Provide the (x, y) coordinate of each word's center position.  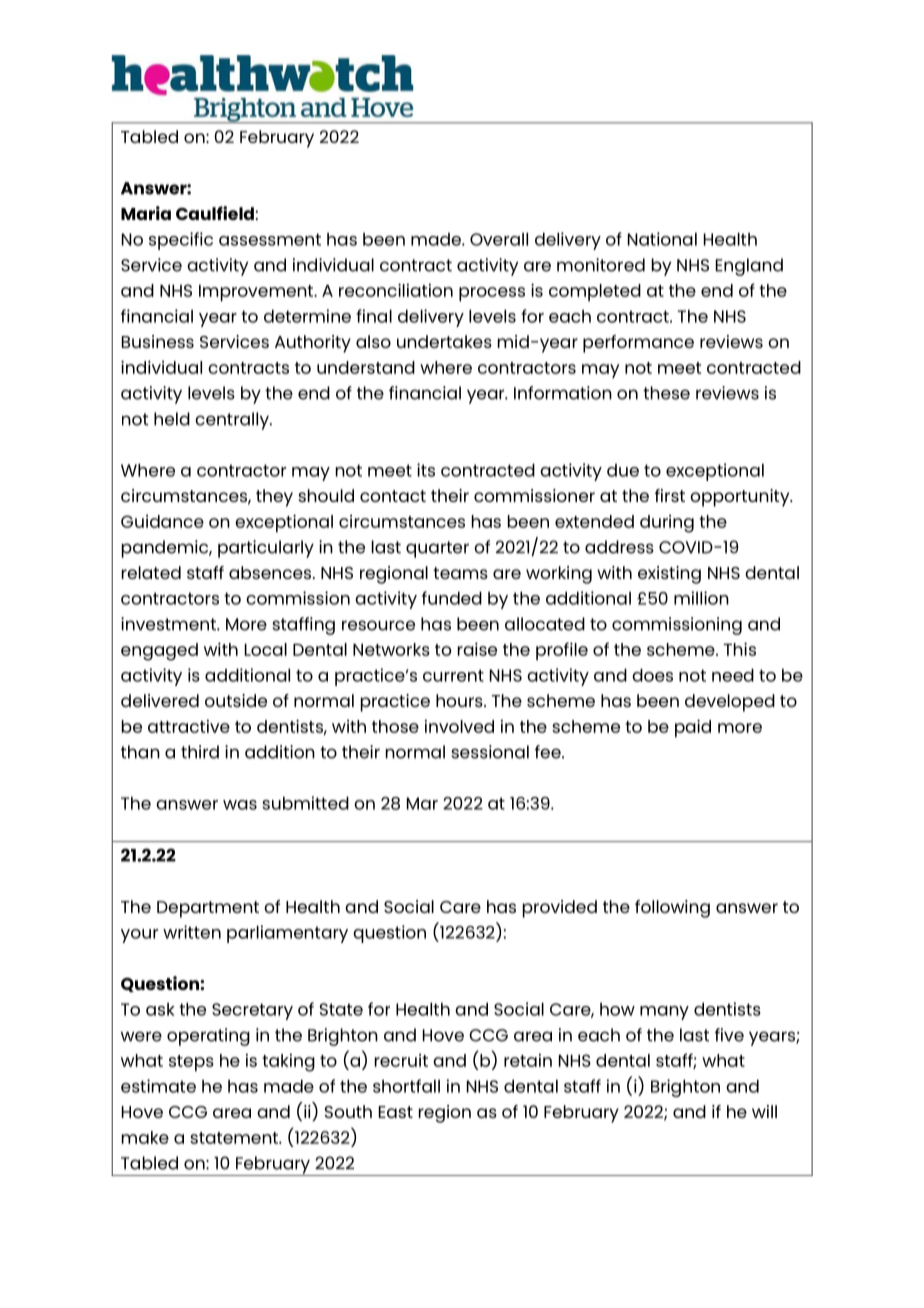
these (666, 393)
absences (271, 572)
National (662, 239)
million (701, 598)
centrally (233, 421)
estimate (158, 1086)
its (426, 470)
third (200, 752)
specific (181, 241)
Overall (499, 239)
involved (459, 726)
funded (452, 598)
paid (693, 728)
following (672, 909)
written (192, 932)
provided (560, 909)
